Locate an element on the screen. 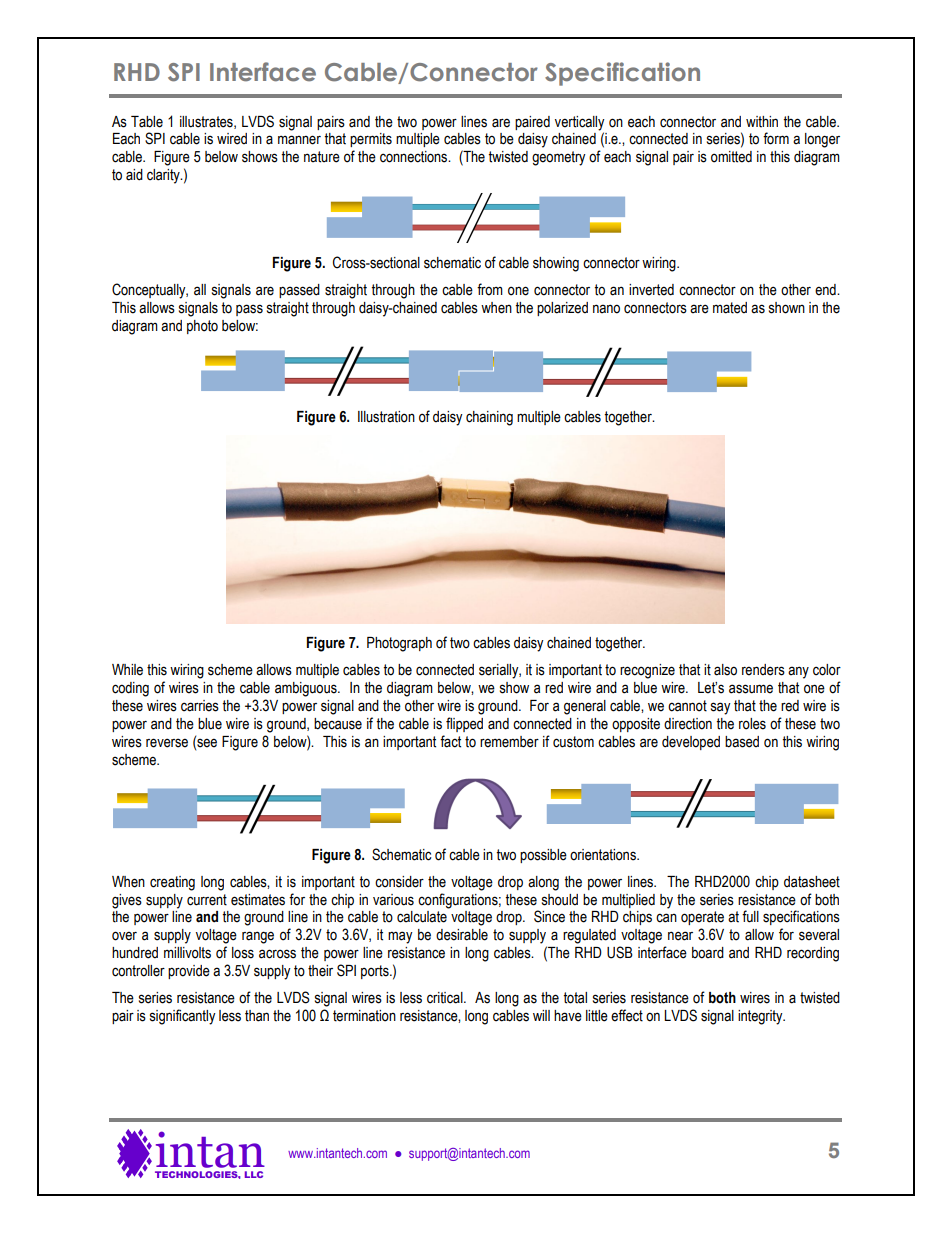 The height and width of the screenshot is (1233, 952). LLC is located at coordinates (254, 1174).
